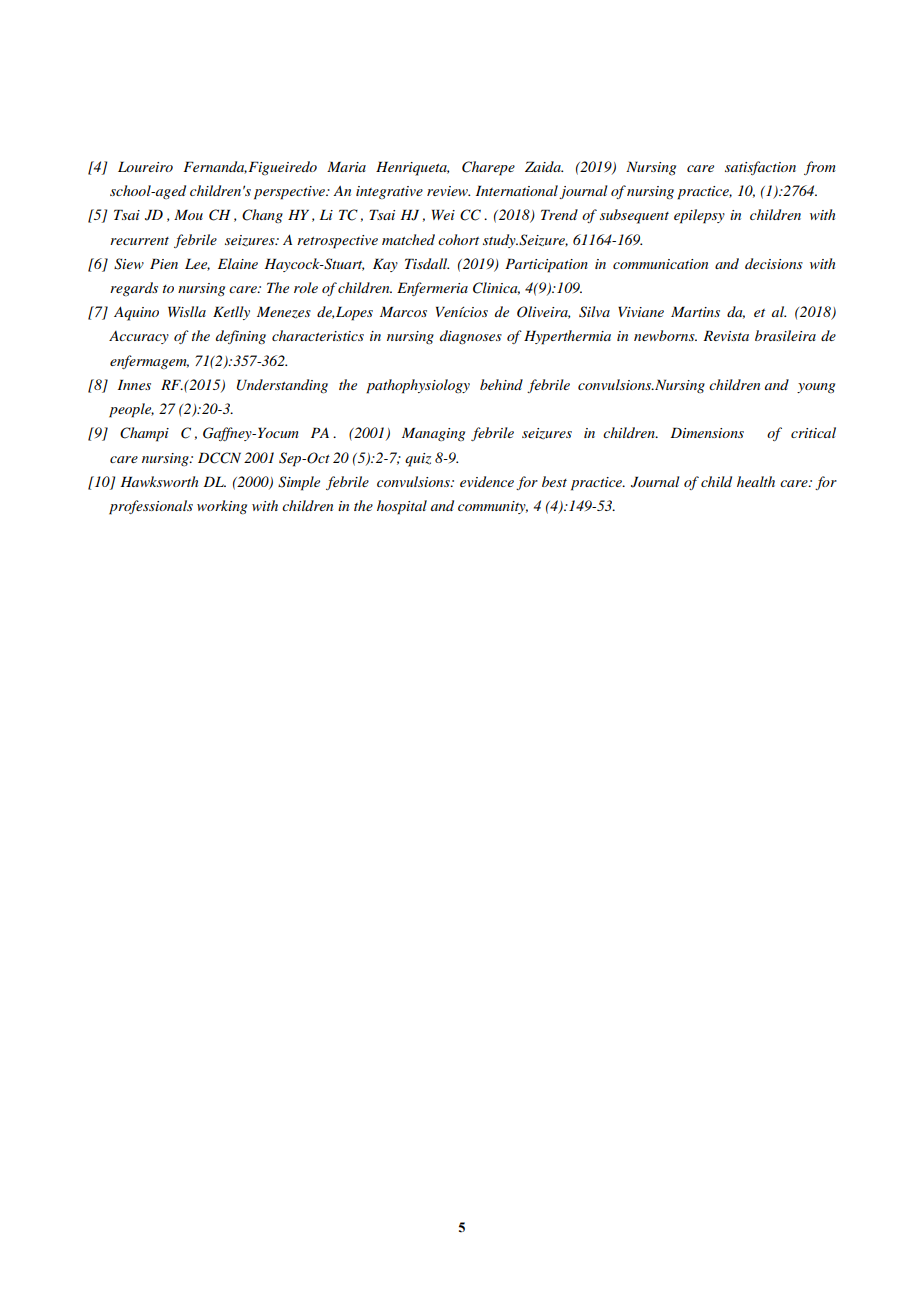 The image size is (924, 1308). What do you see at coordinates (131, 410) in the screenshot?
I see `people` at bounding box center [131, 410].
